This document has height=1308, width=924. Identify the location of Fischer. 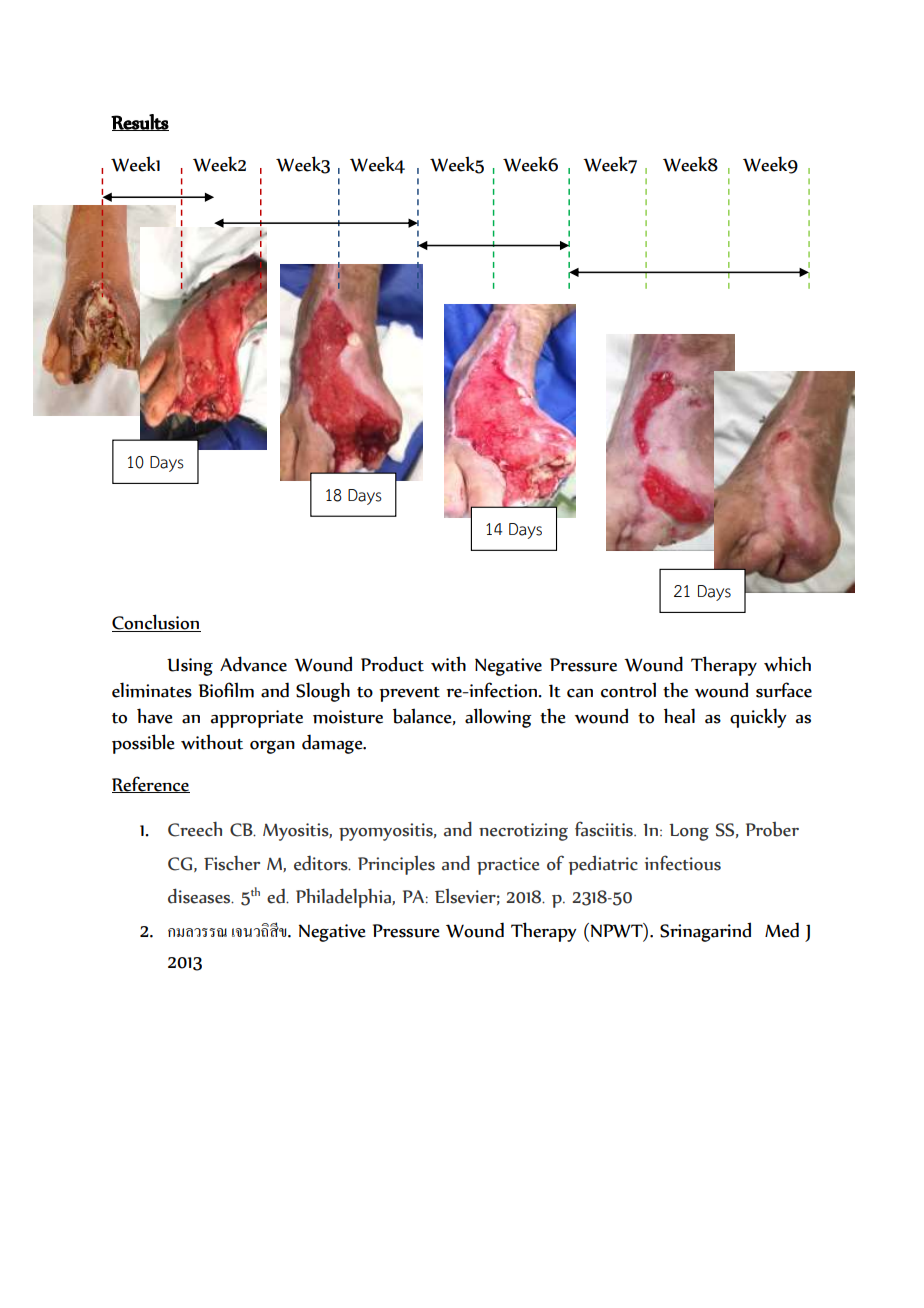
(232, 863).
